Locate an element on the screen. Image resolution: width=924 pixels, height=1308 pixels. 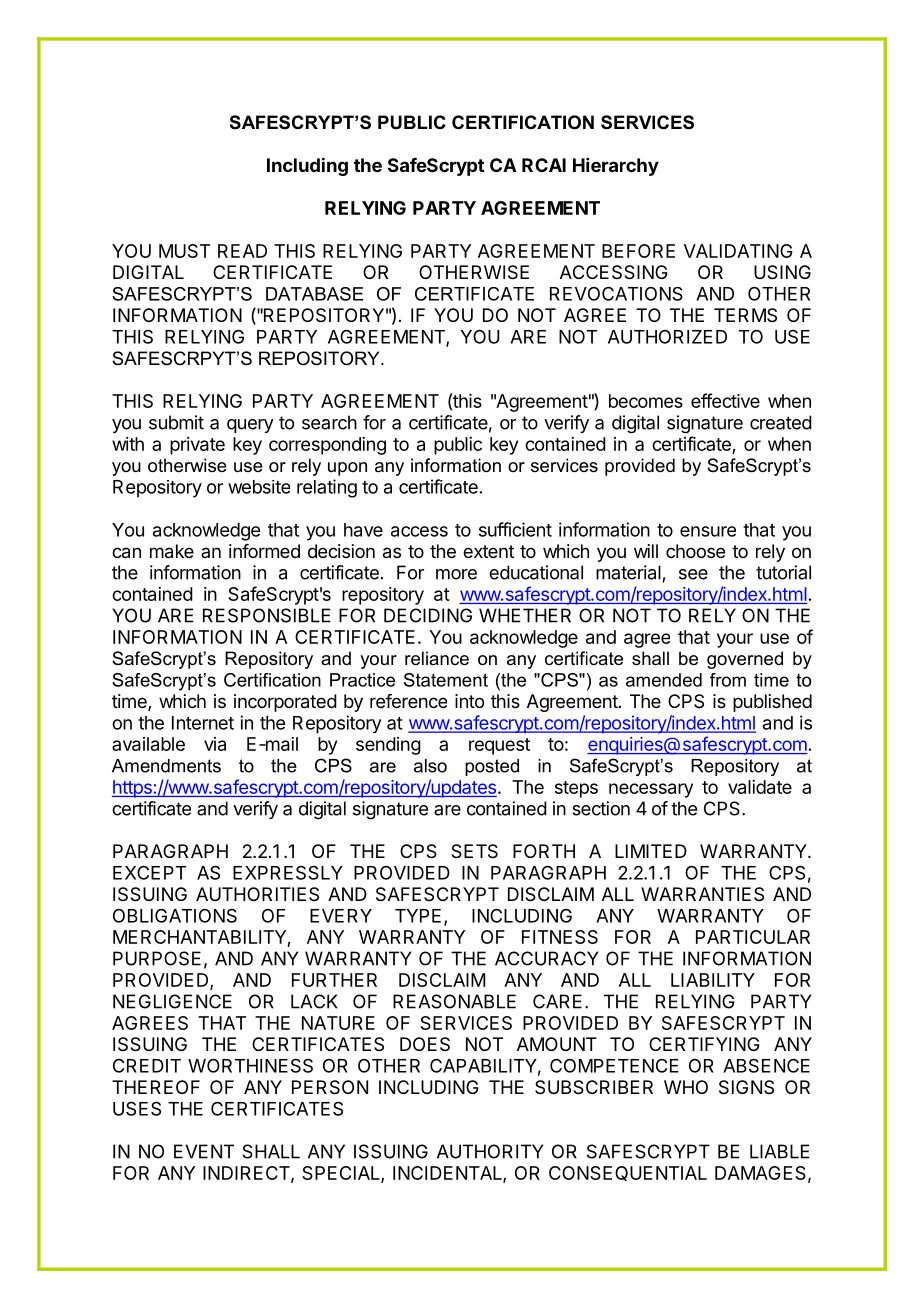
EVENT is located at coordinates (204, 1151).
